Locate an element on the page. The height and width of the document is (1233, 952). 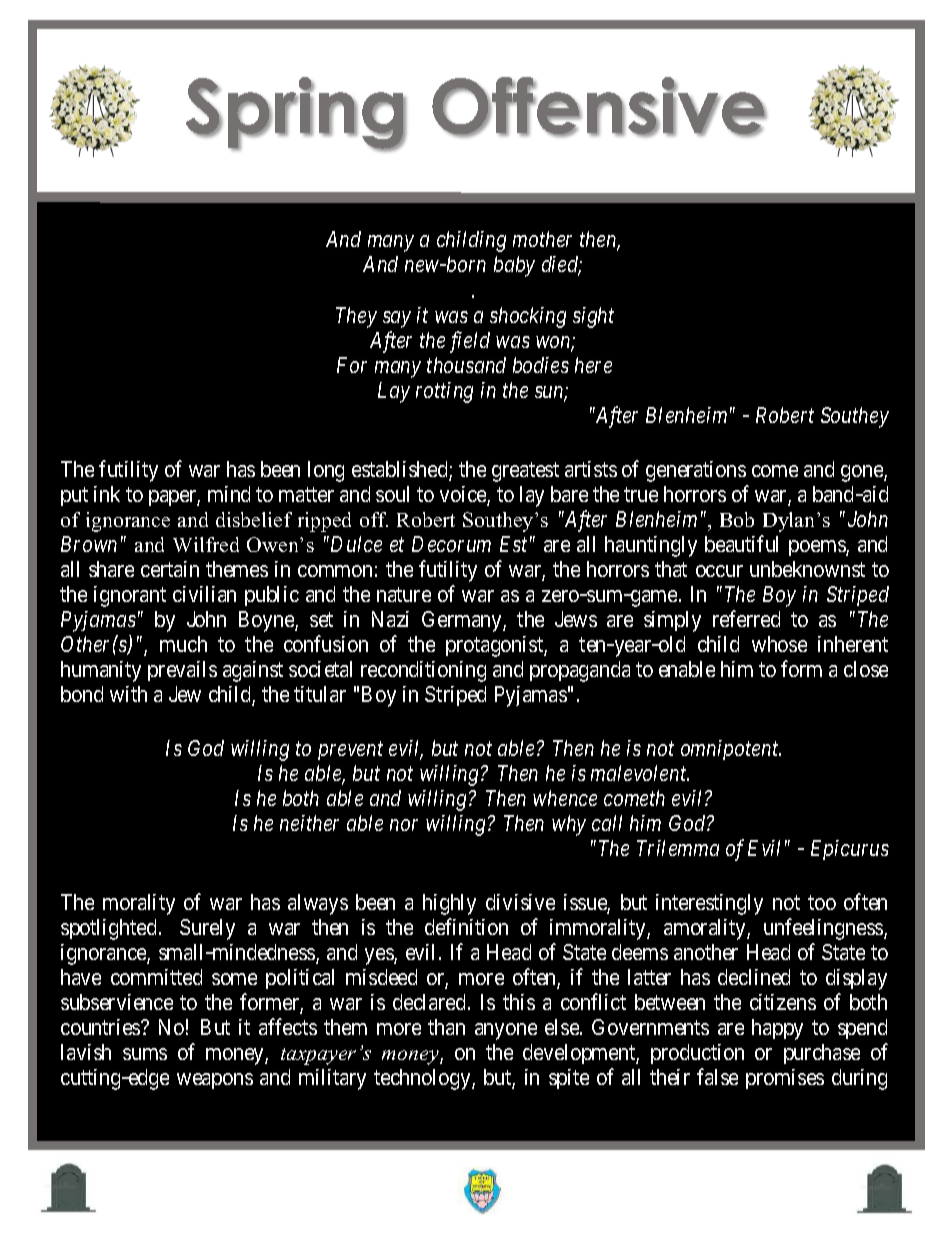
generations is located at coordinates (696, 471).
